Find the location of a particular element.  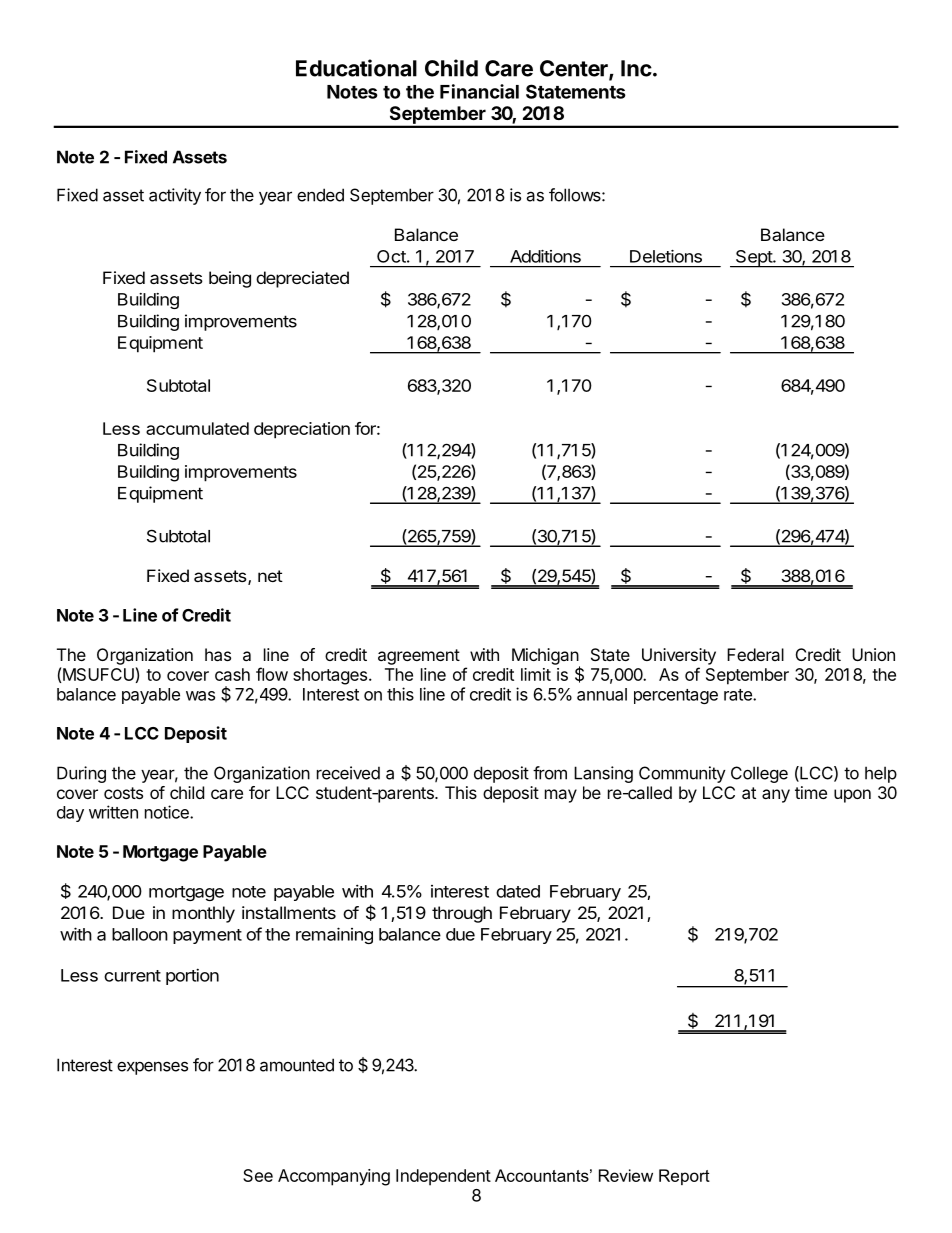

activity is located at coordinates (175, 196).
